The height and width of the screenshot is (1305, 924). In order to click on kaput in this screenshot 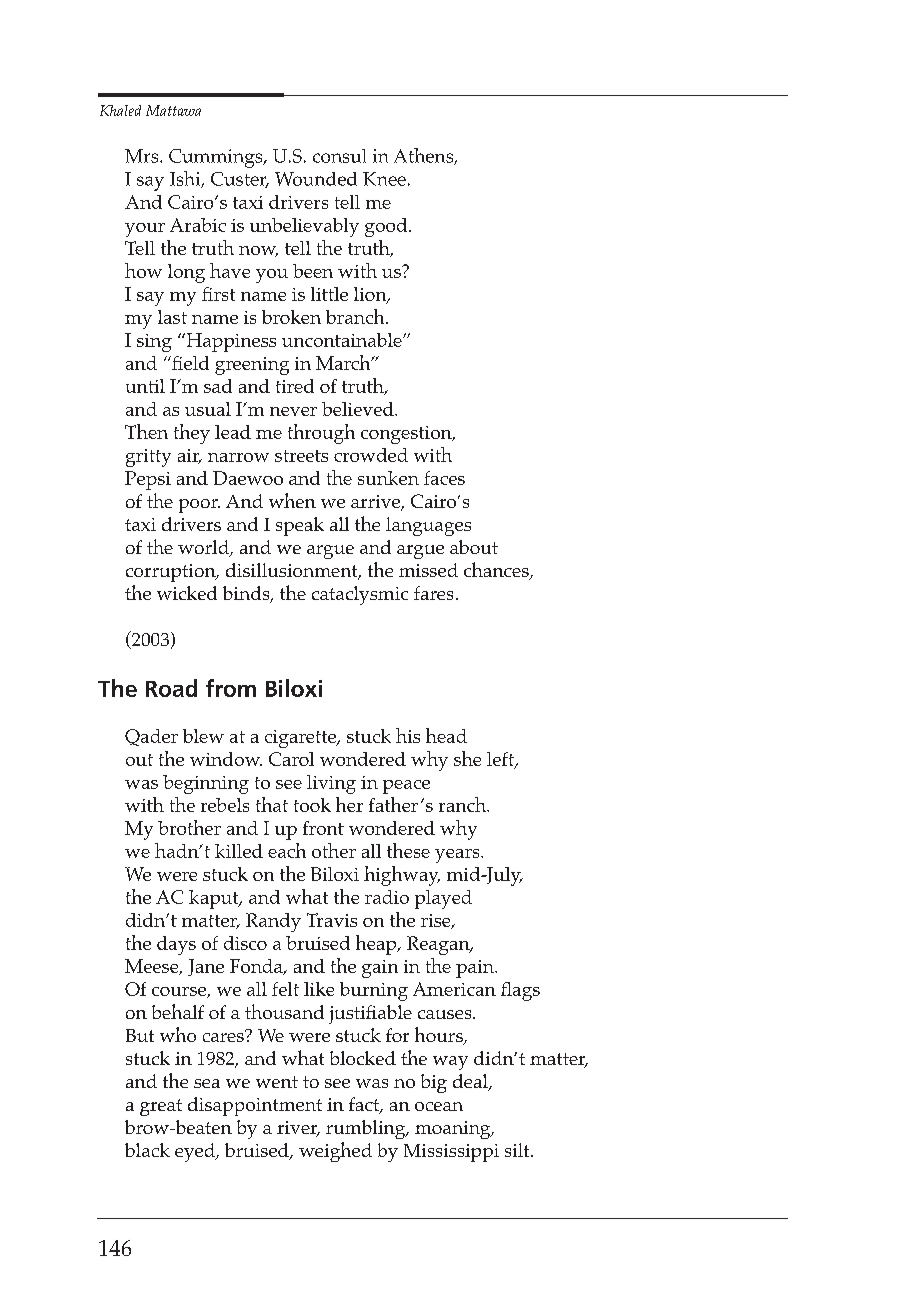, I will do `click(215, 899)`.
